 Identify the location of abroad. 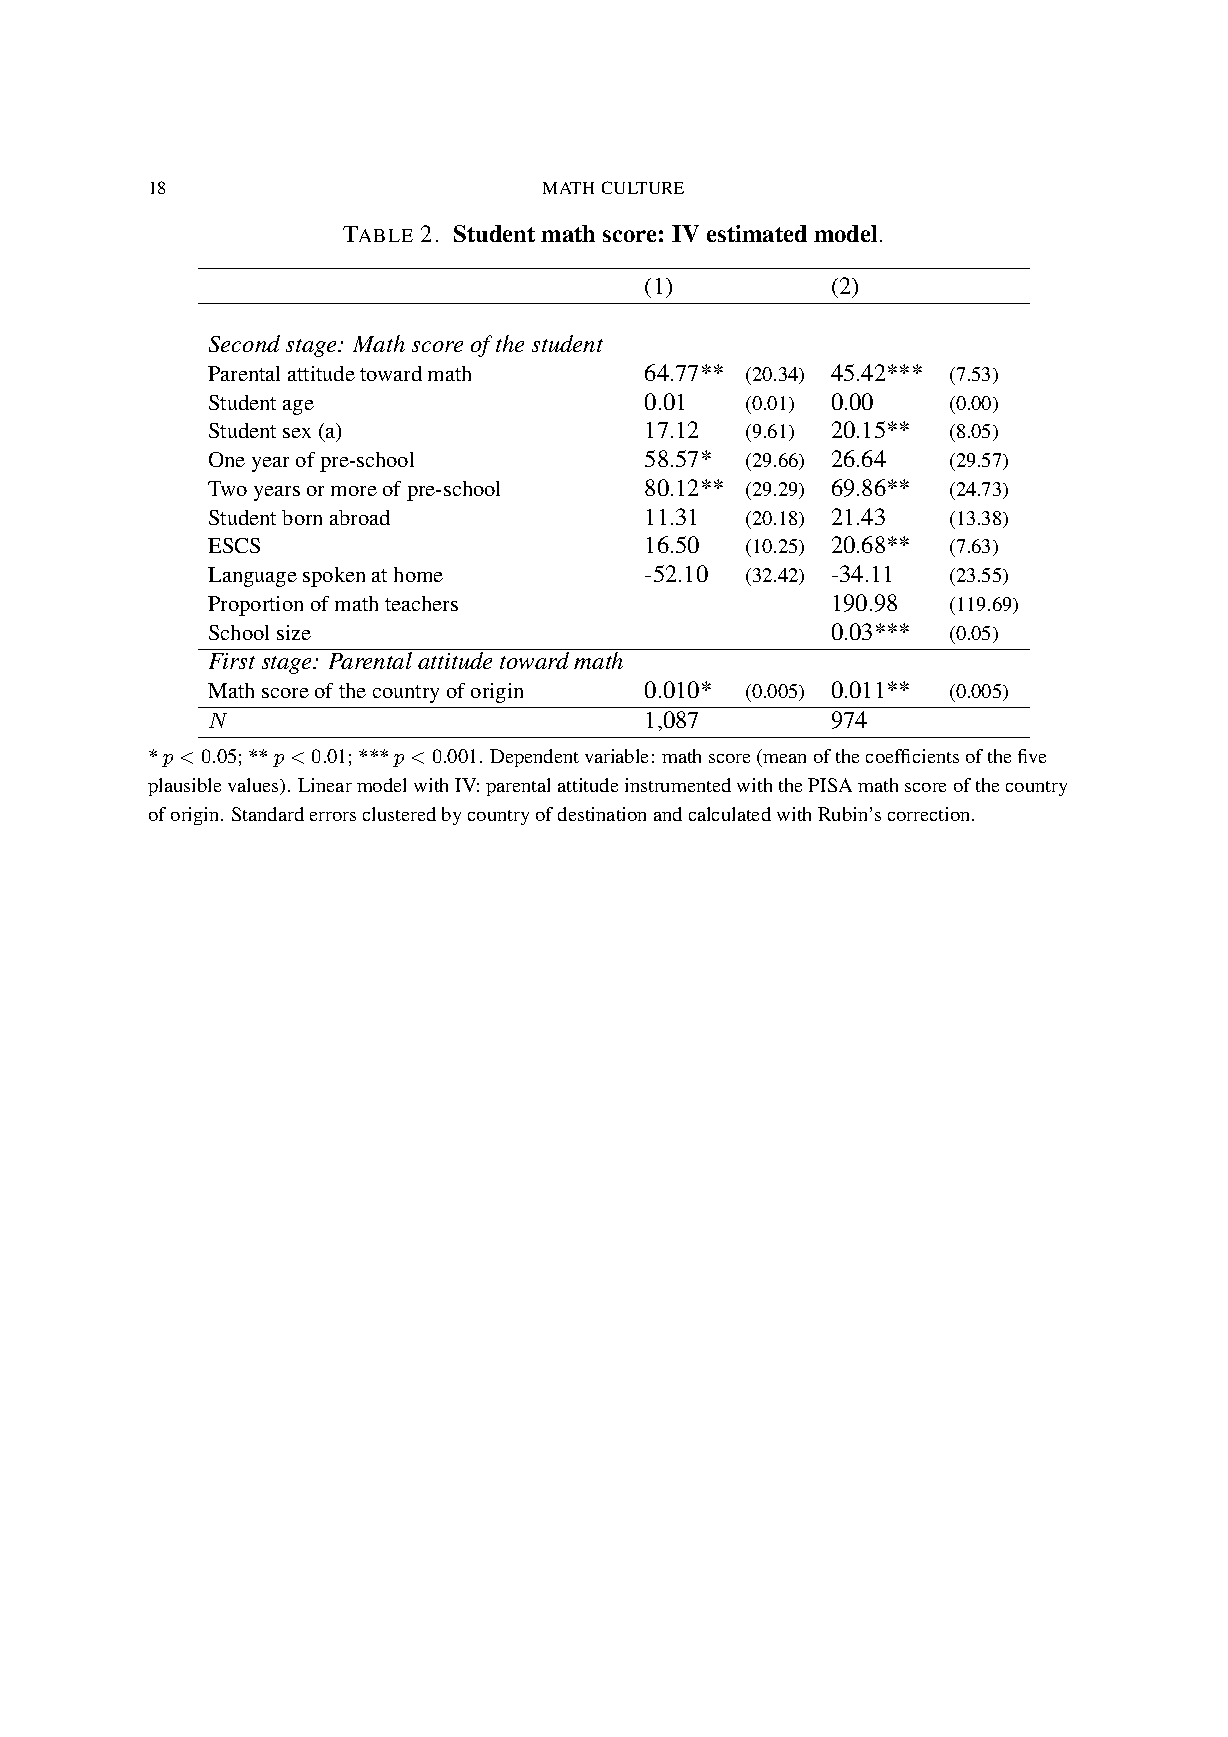
(360, 517).
